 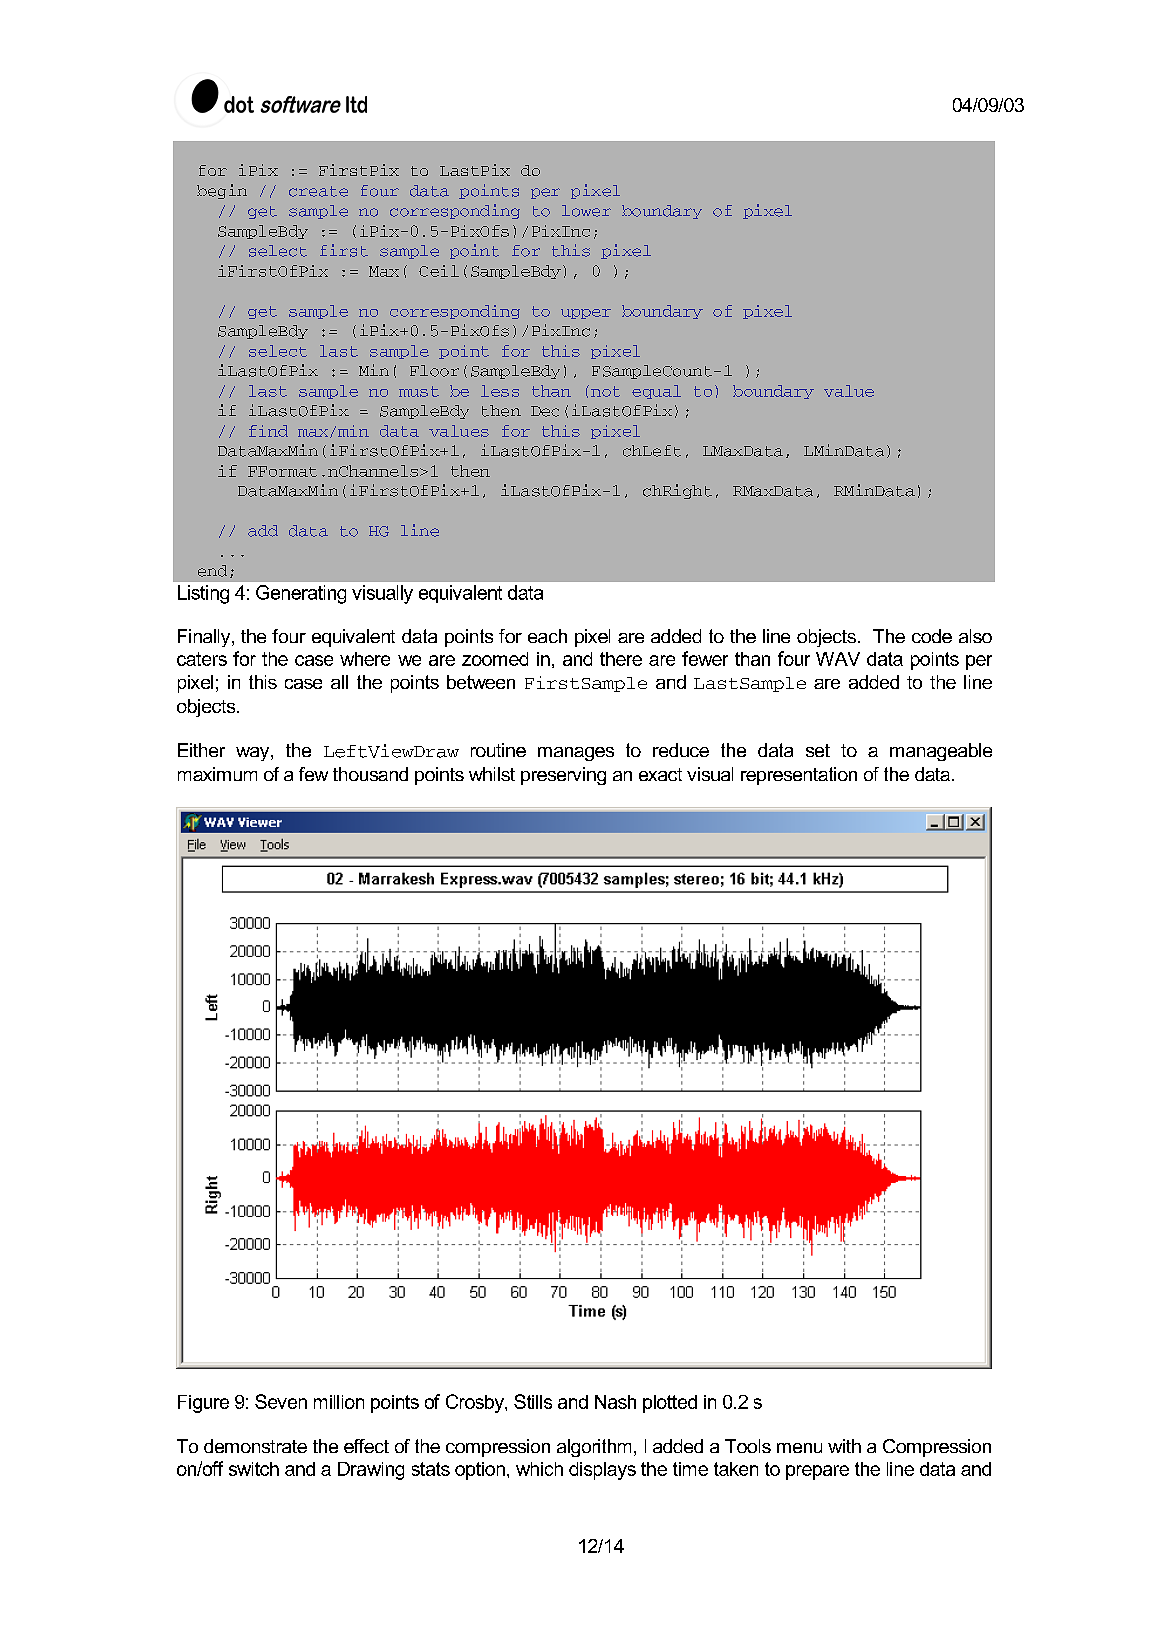 I want to click on preserving, so click(x=563, y=776).
